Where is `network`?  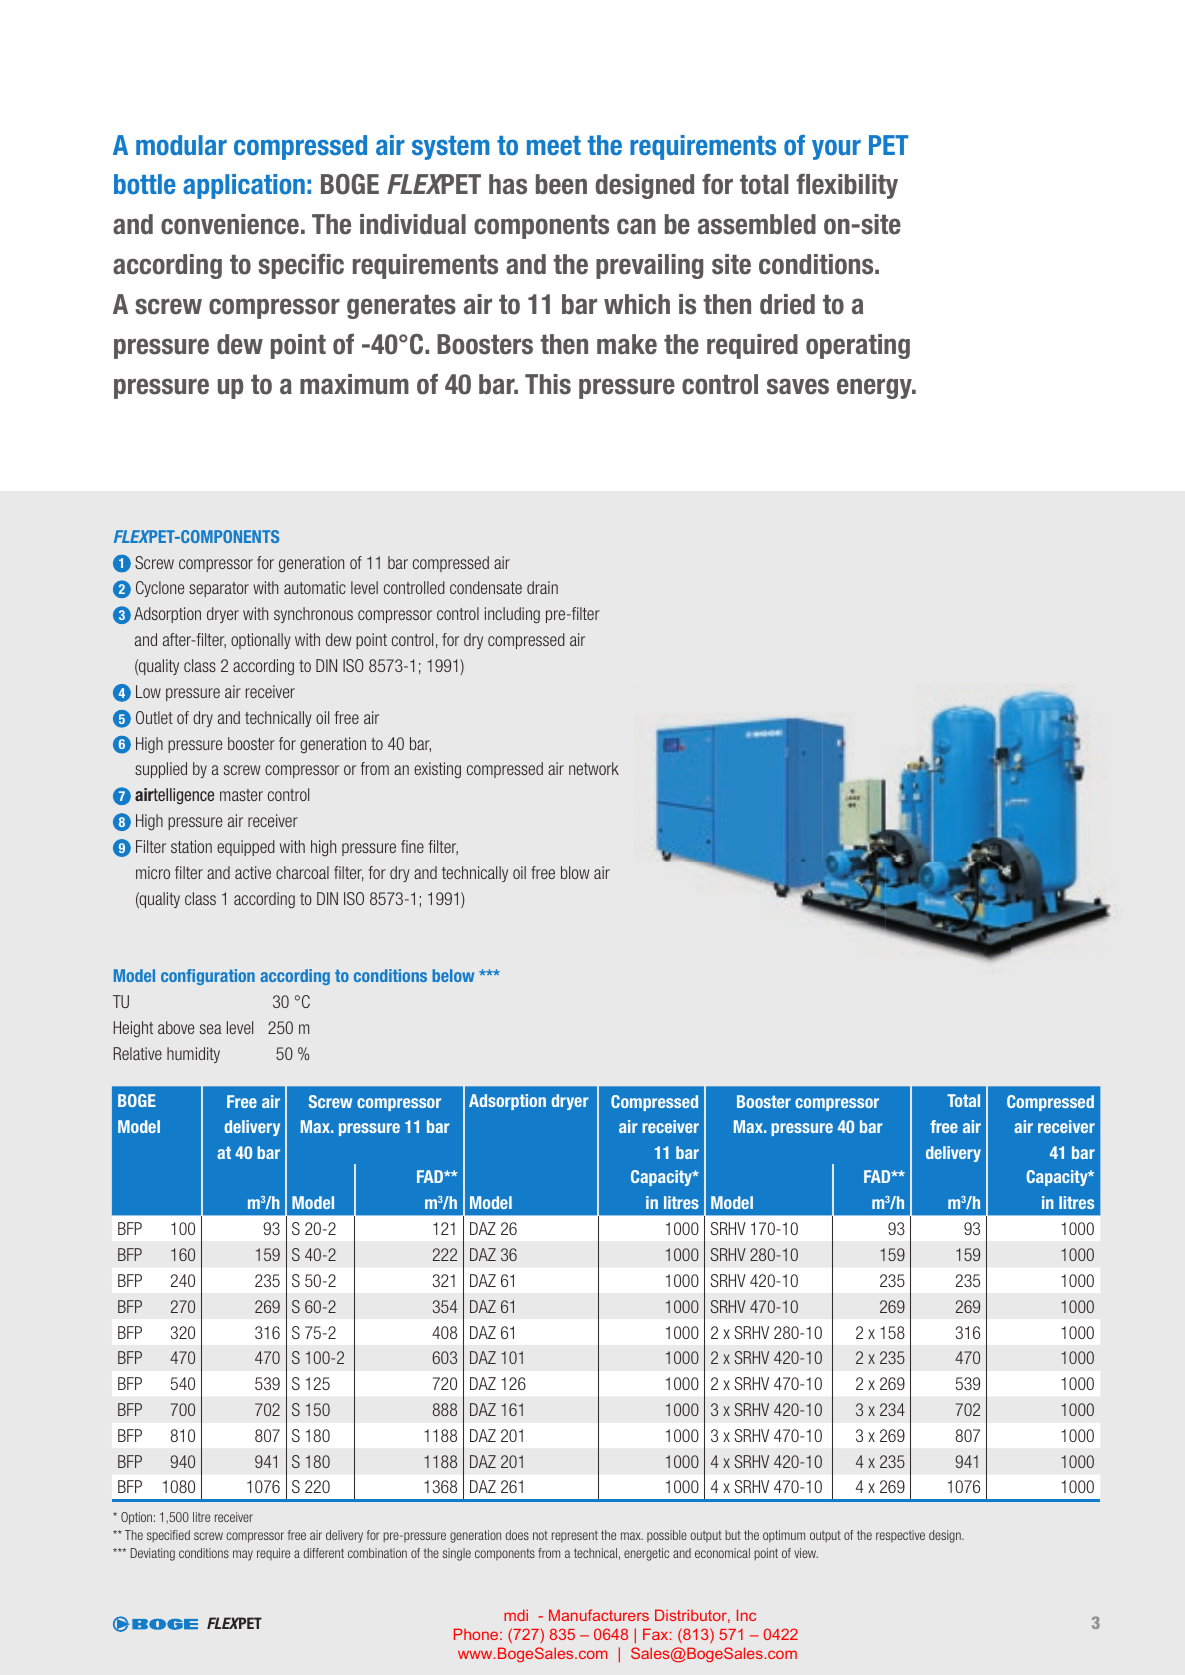 network is located at coordinates (594, 768).
